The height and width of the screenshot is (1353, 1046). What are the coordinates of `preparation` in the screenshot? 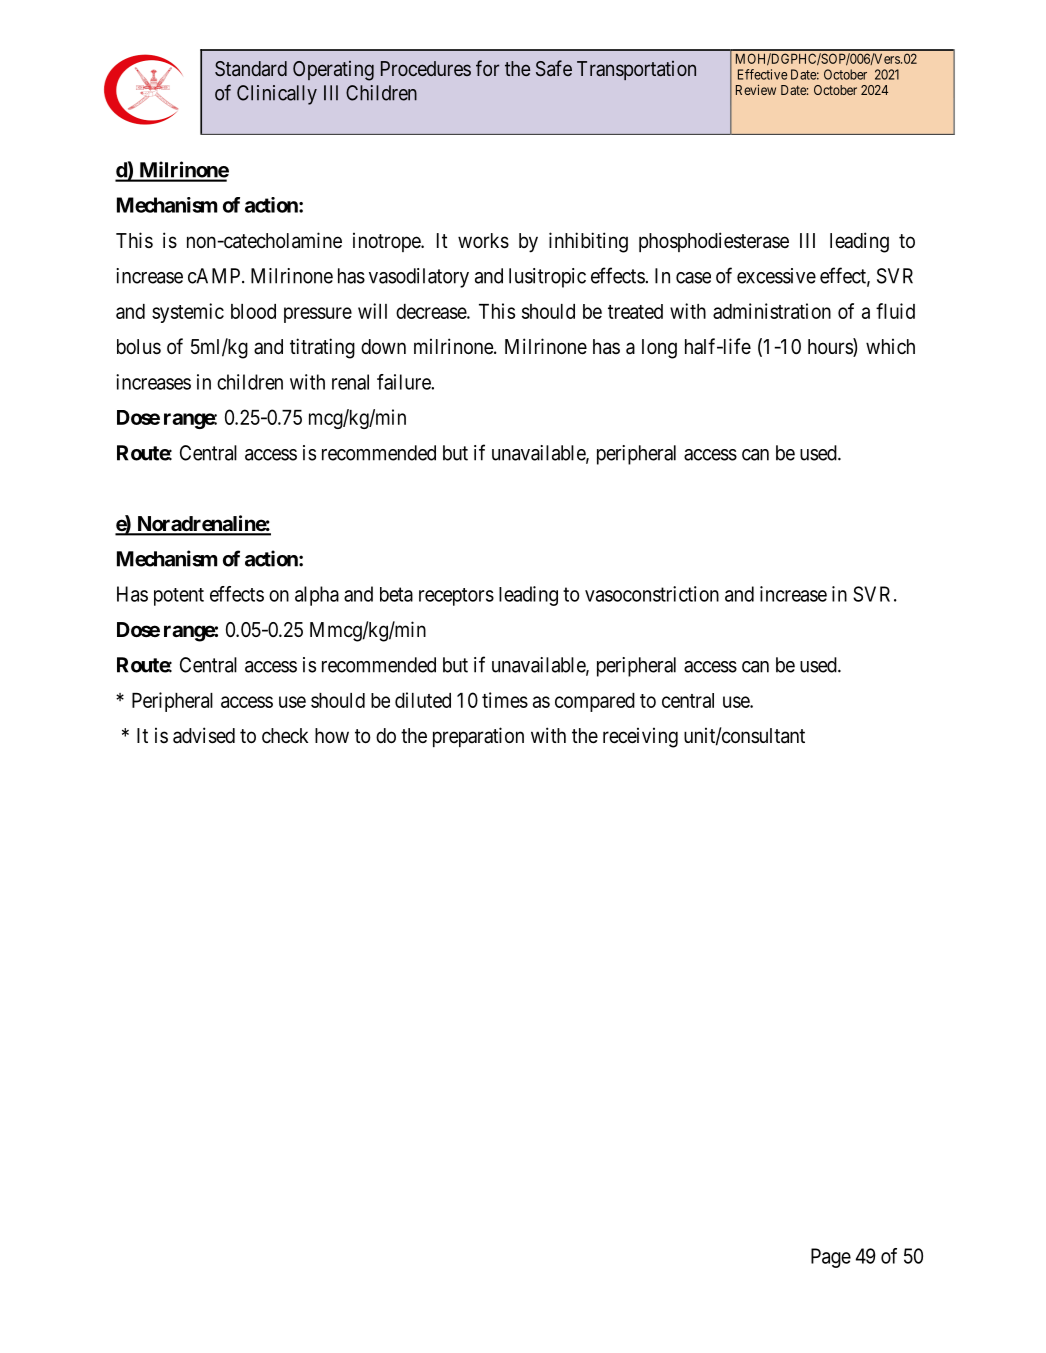 It's located at (478, 737).
